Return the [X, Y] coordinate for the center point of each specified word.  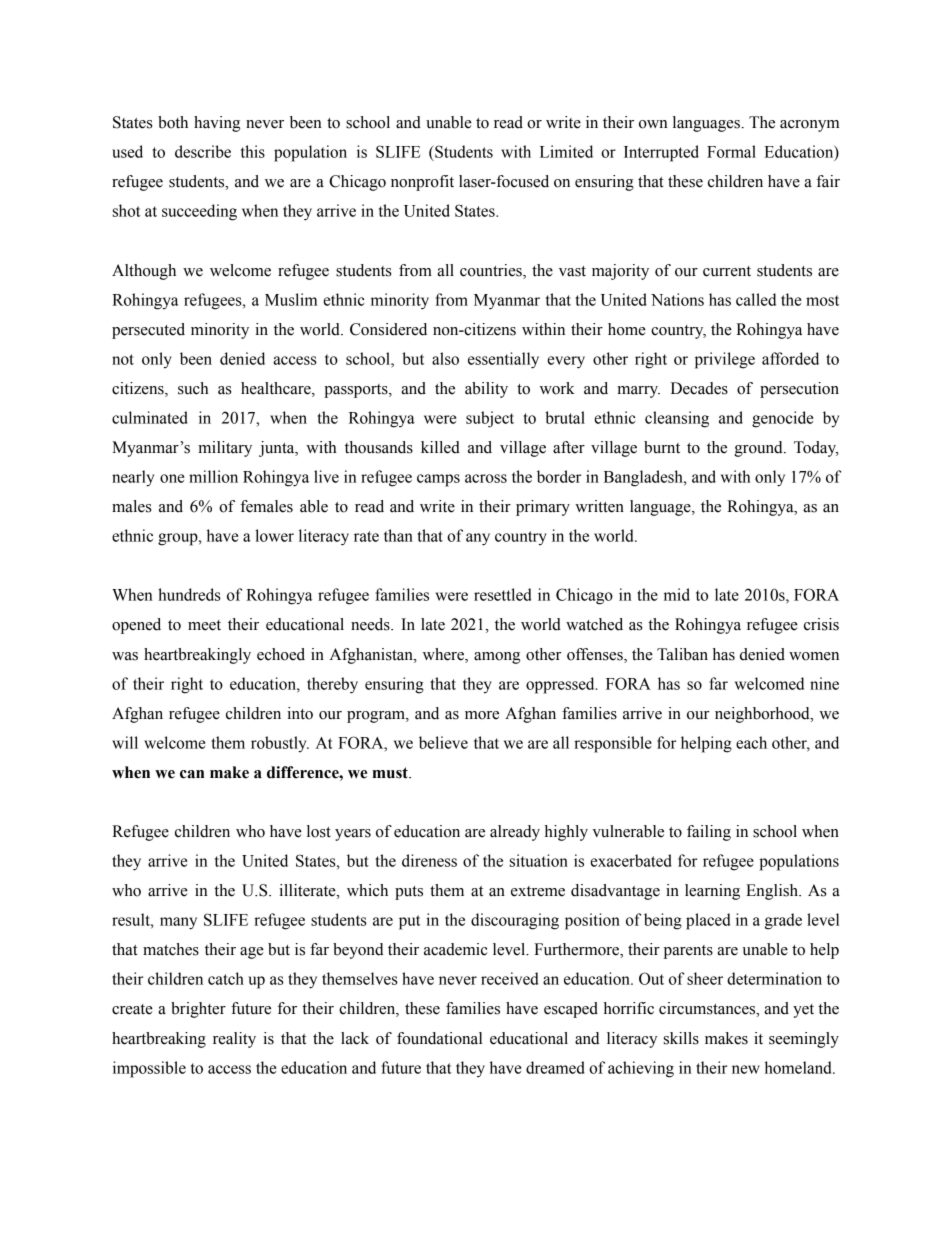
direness [429, 860]
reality [234, 1040]
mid [677, 594]
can [192, 774]
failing [709, 833]
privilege [725, 360]
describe [203, 151]
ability [486, 390]
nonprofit [422, 183]
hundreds [189, 594]
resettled [502, 594]
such [193, 388]
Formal [731, 151]
